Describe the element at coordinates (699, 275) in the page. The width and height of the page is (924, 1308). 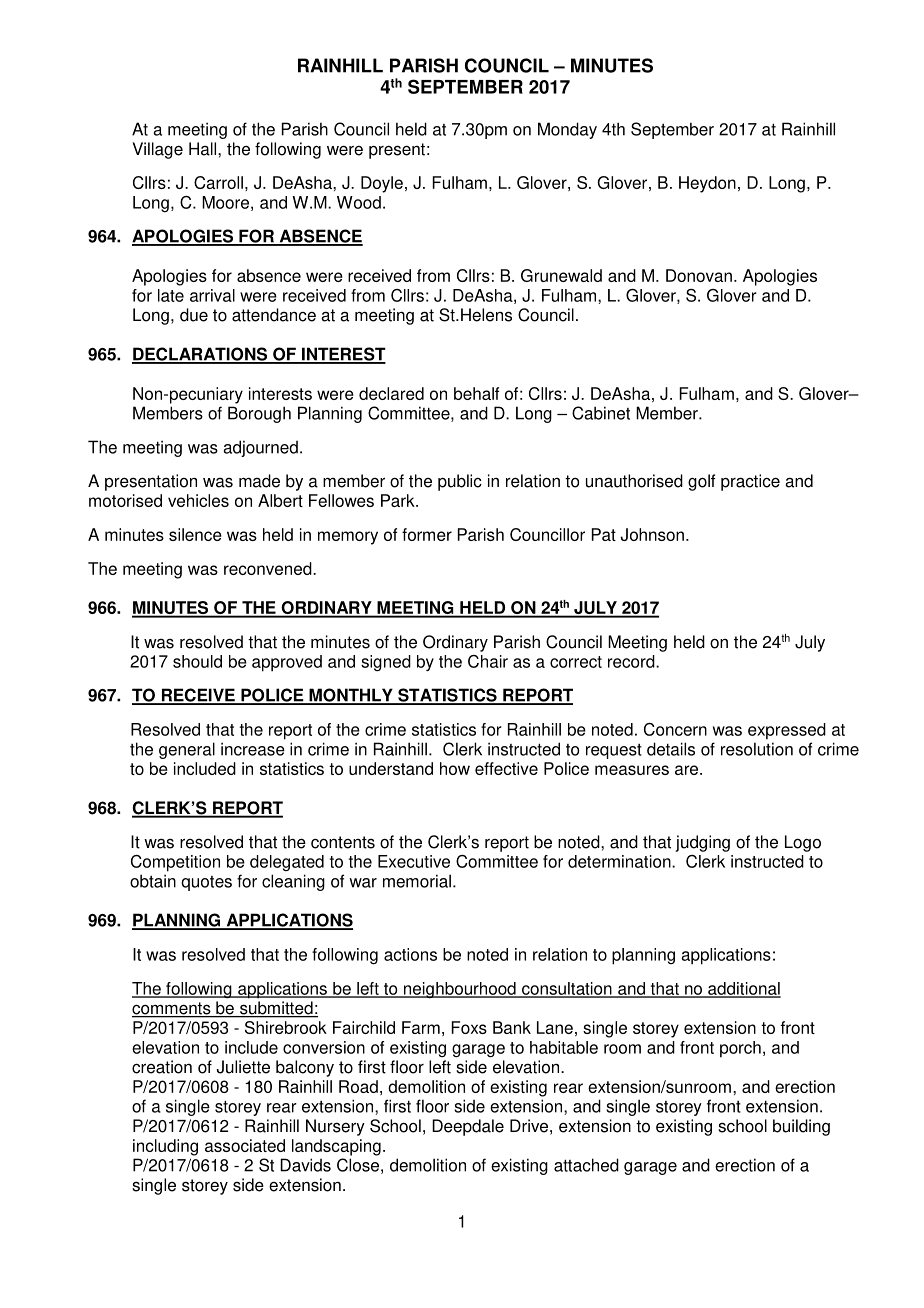
I see `Donovan` at that location.
